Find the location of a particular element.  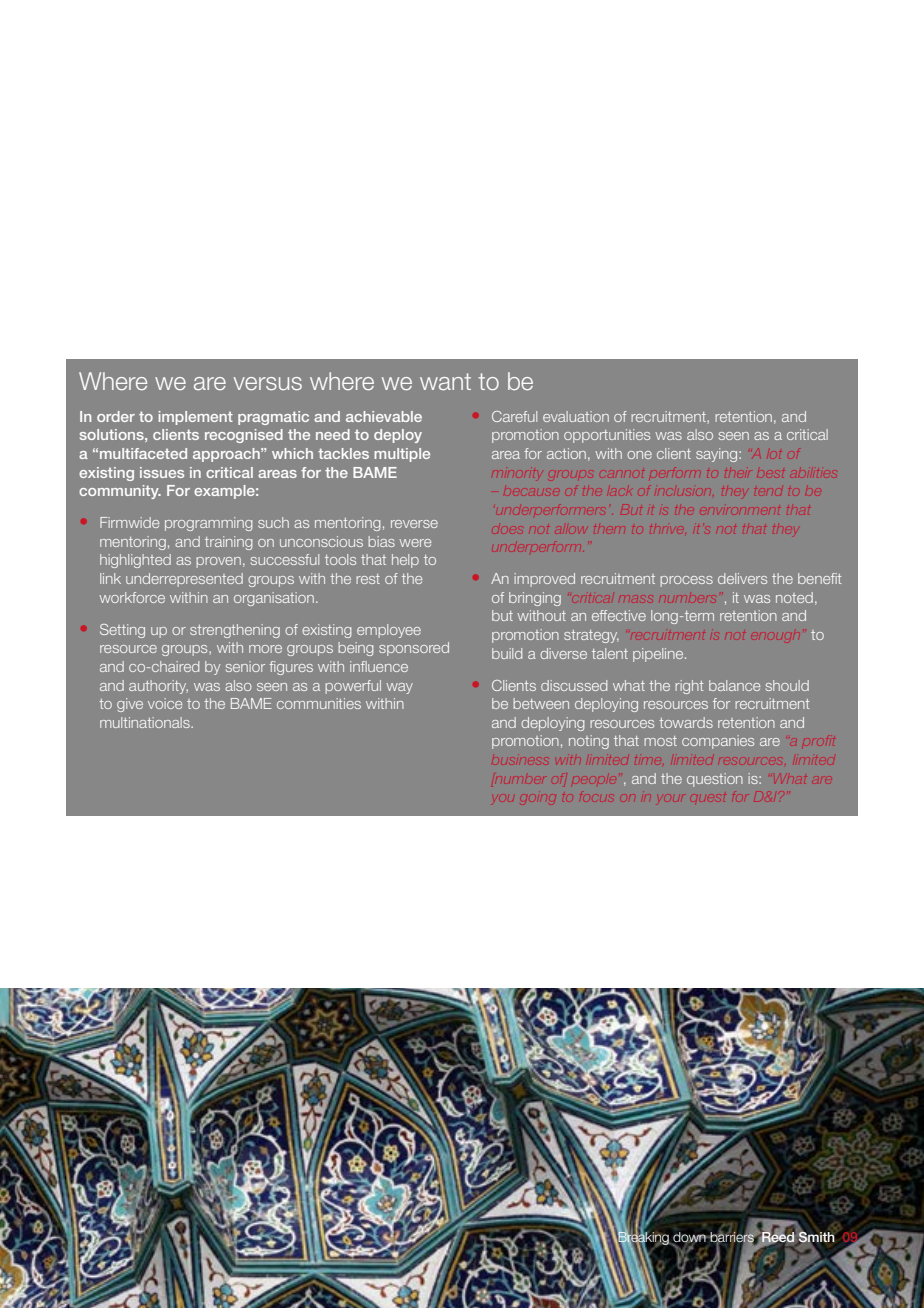

want is located at coordinates (445, 381).
